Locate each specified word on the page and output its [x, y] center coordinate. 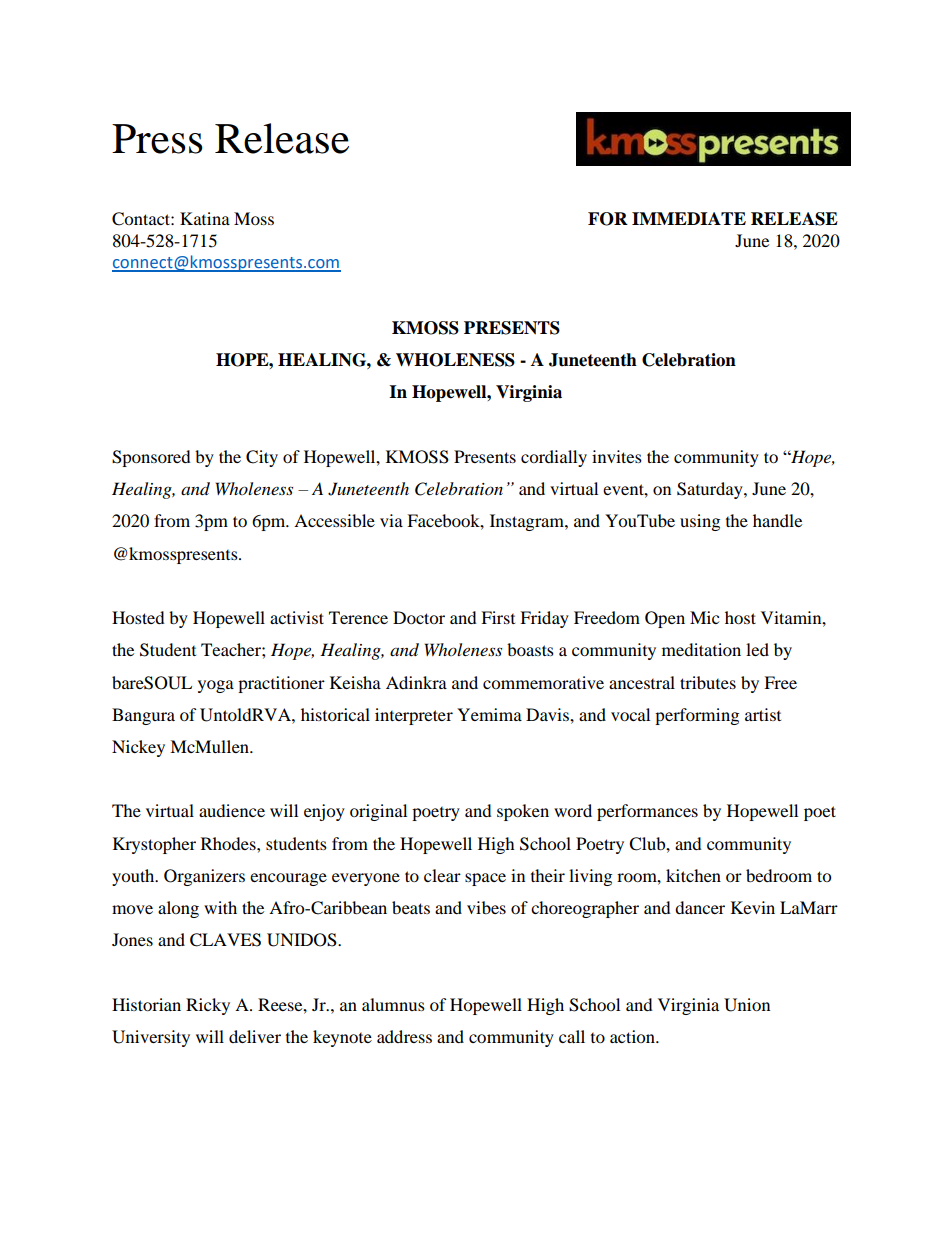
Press [157, 139]
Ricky [208, 1006]
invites [617, 456]
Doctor [419, 617]
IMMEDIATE [689, 218]
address [404, 1036]
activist [297, 617]
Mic [704, 617]
